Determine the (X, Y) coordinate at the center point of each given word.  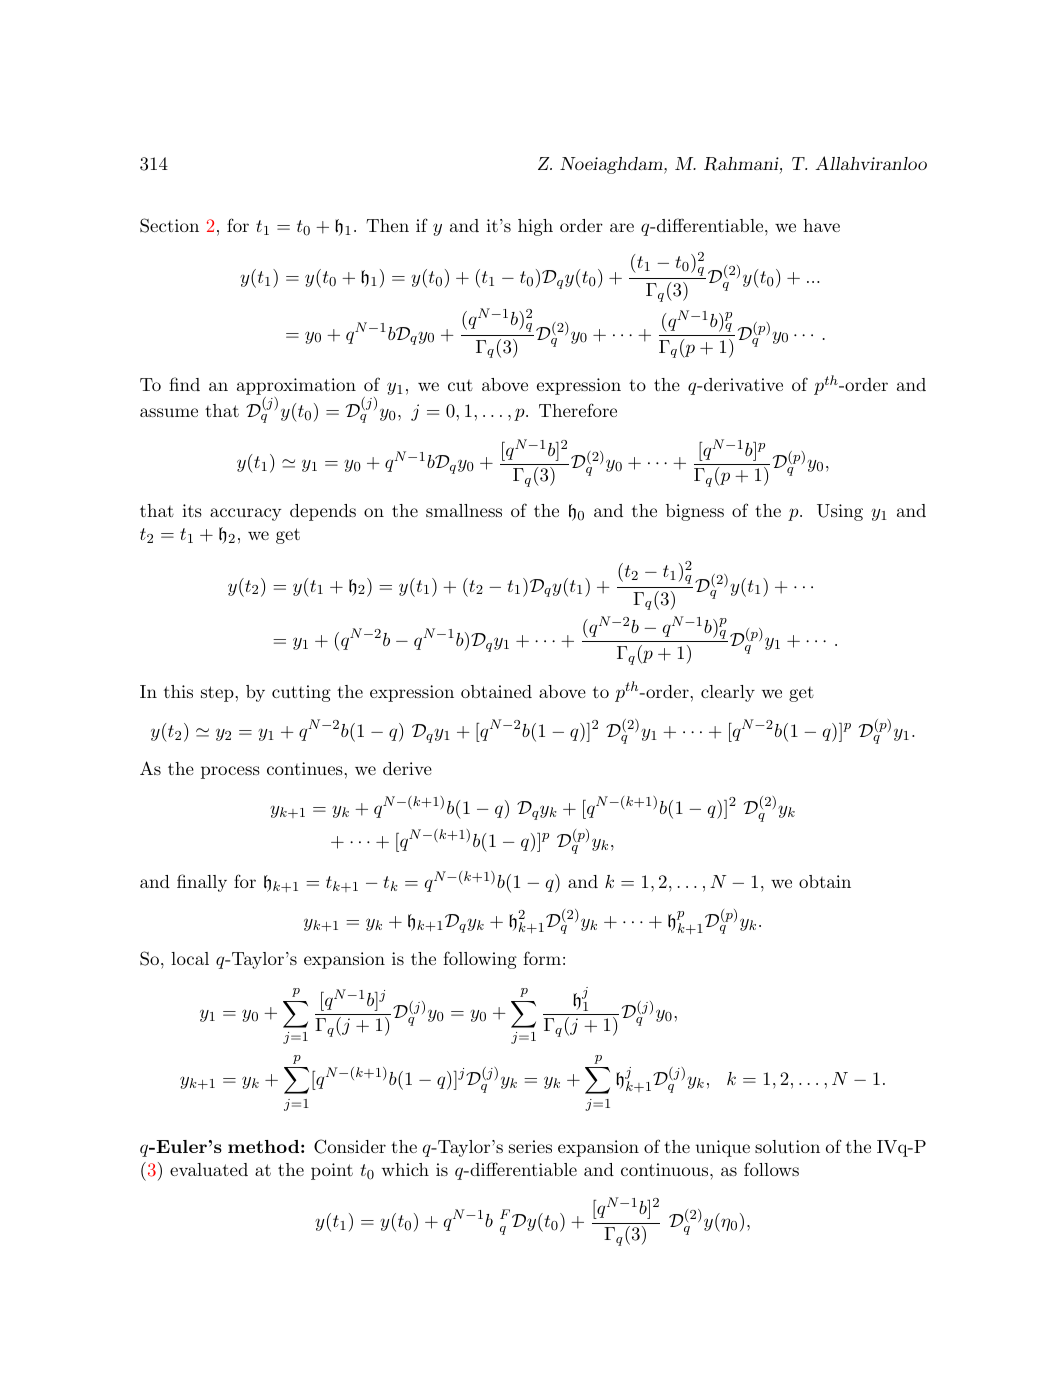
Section (169, 225)
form (542, 958)
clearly (728, 693)
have (821, 225)
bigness (695, 512)
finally (202, 883)
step (217, 694)
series (530, 1146)
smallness (464, 510)
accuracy (245, 514)
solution (787, 1146)
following (480, 960)
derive (407, 768)
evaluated (209, 1169)
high (535, 227)
